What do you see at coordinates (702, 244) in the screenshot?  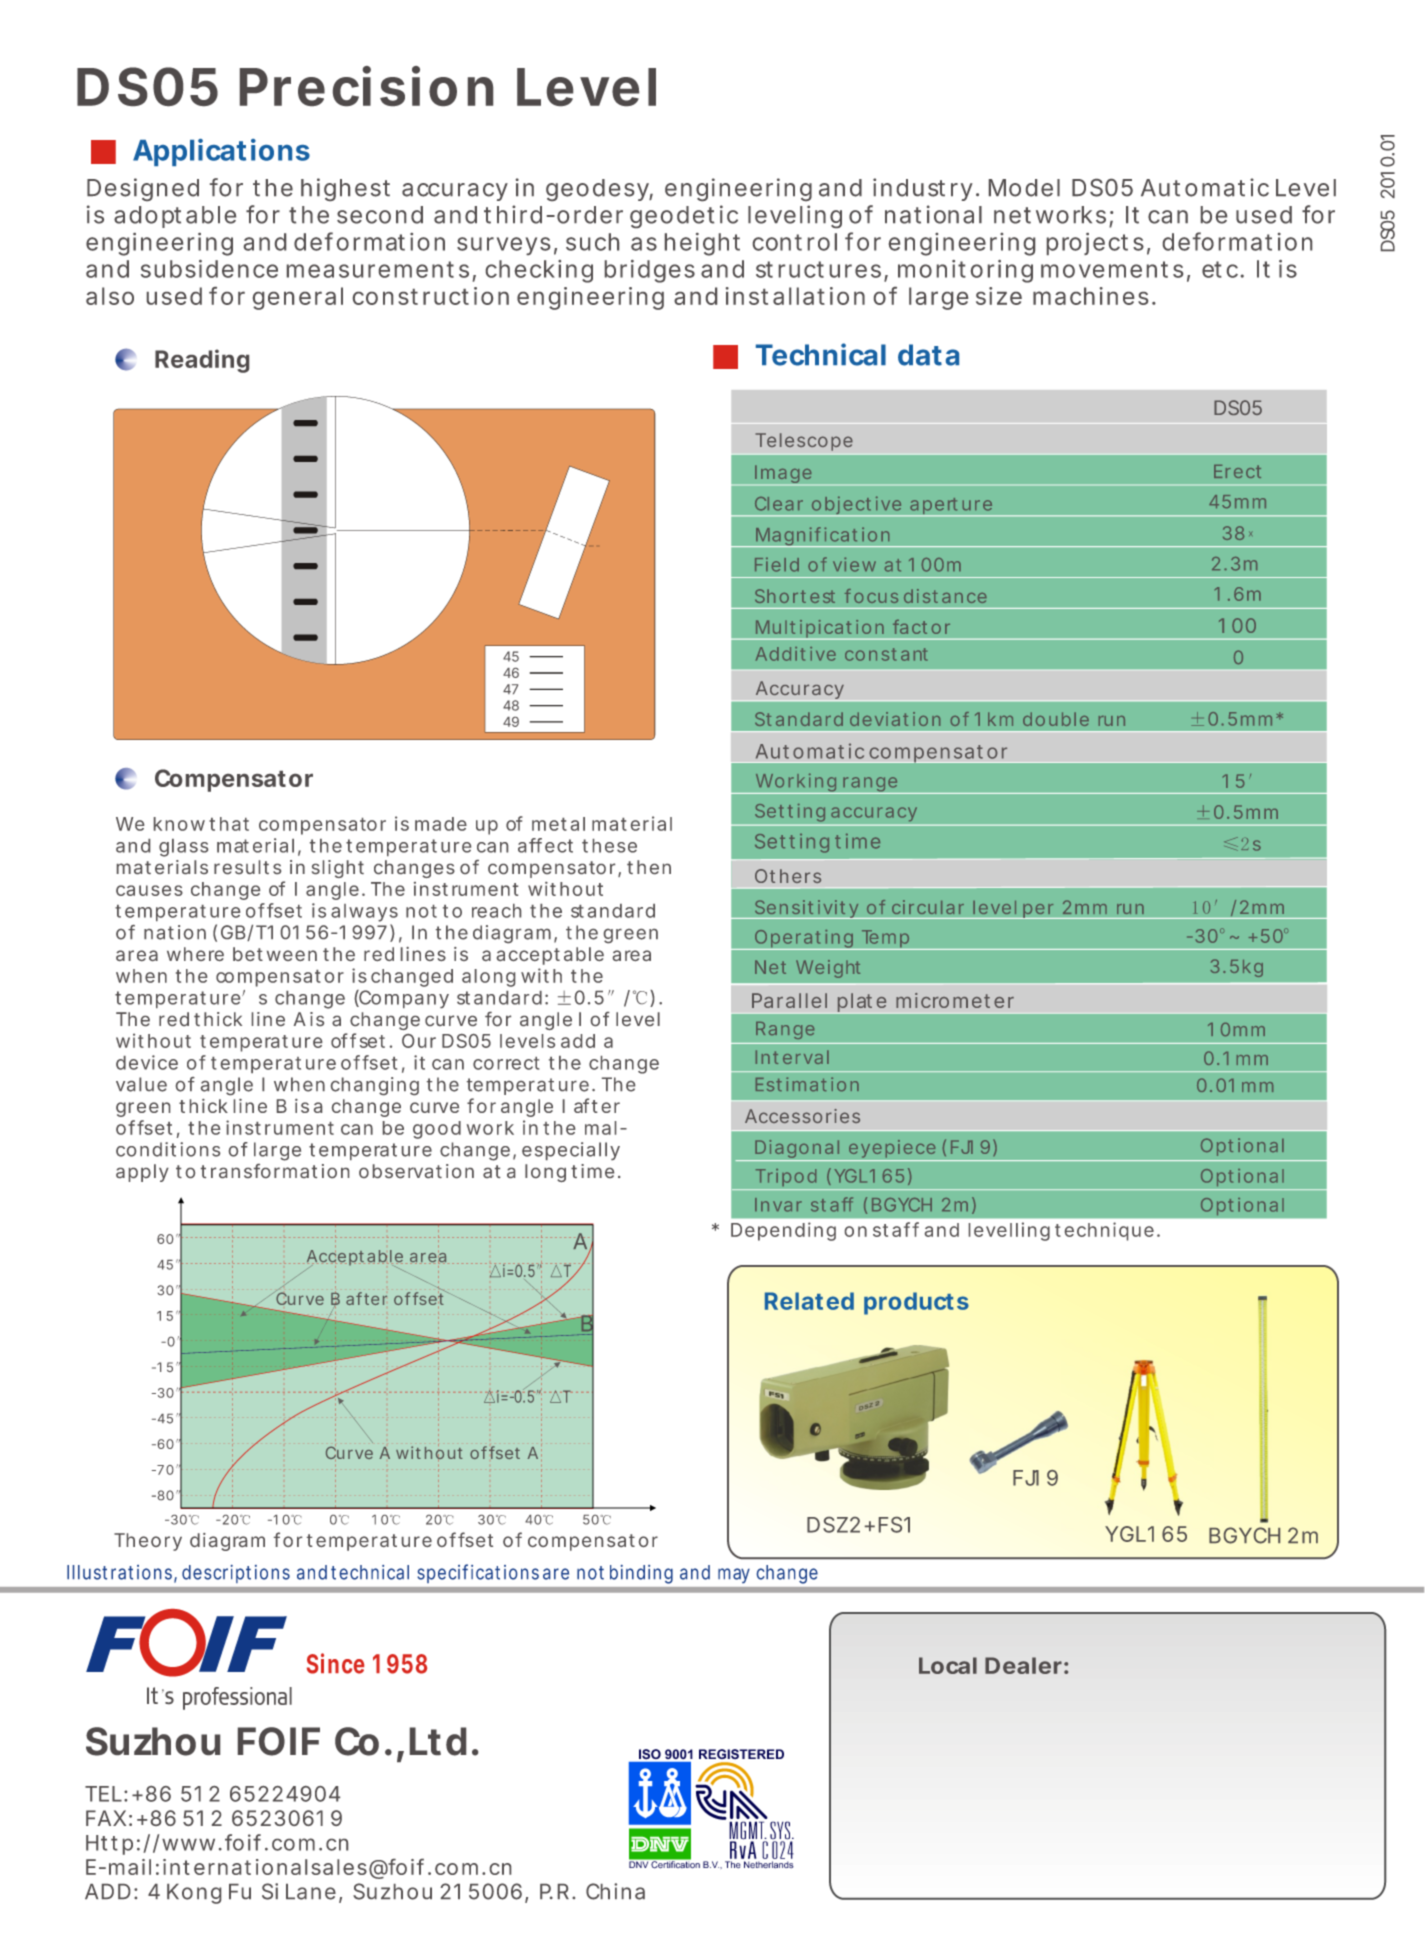 I see `height` at bounding box center [702, 244].
